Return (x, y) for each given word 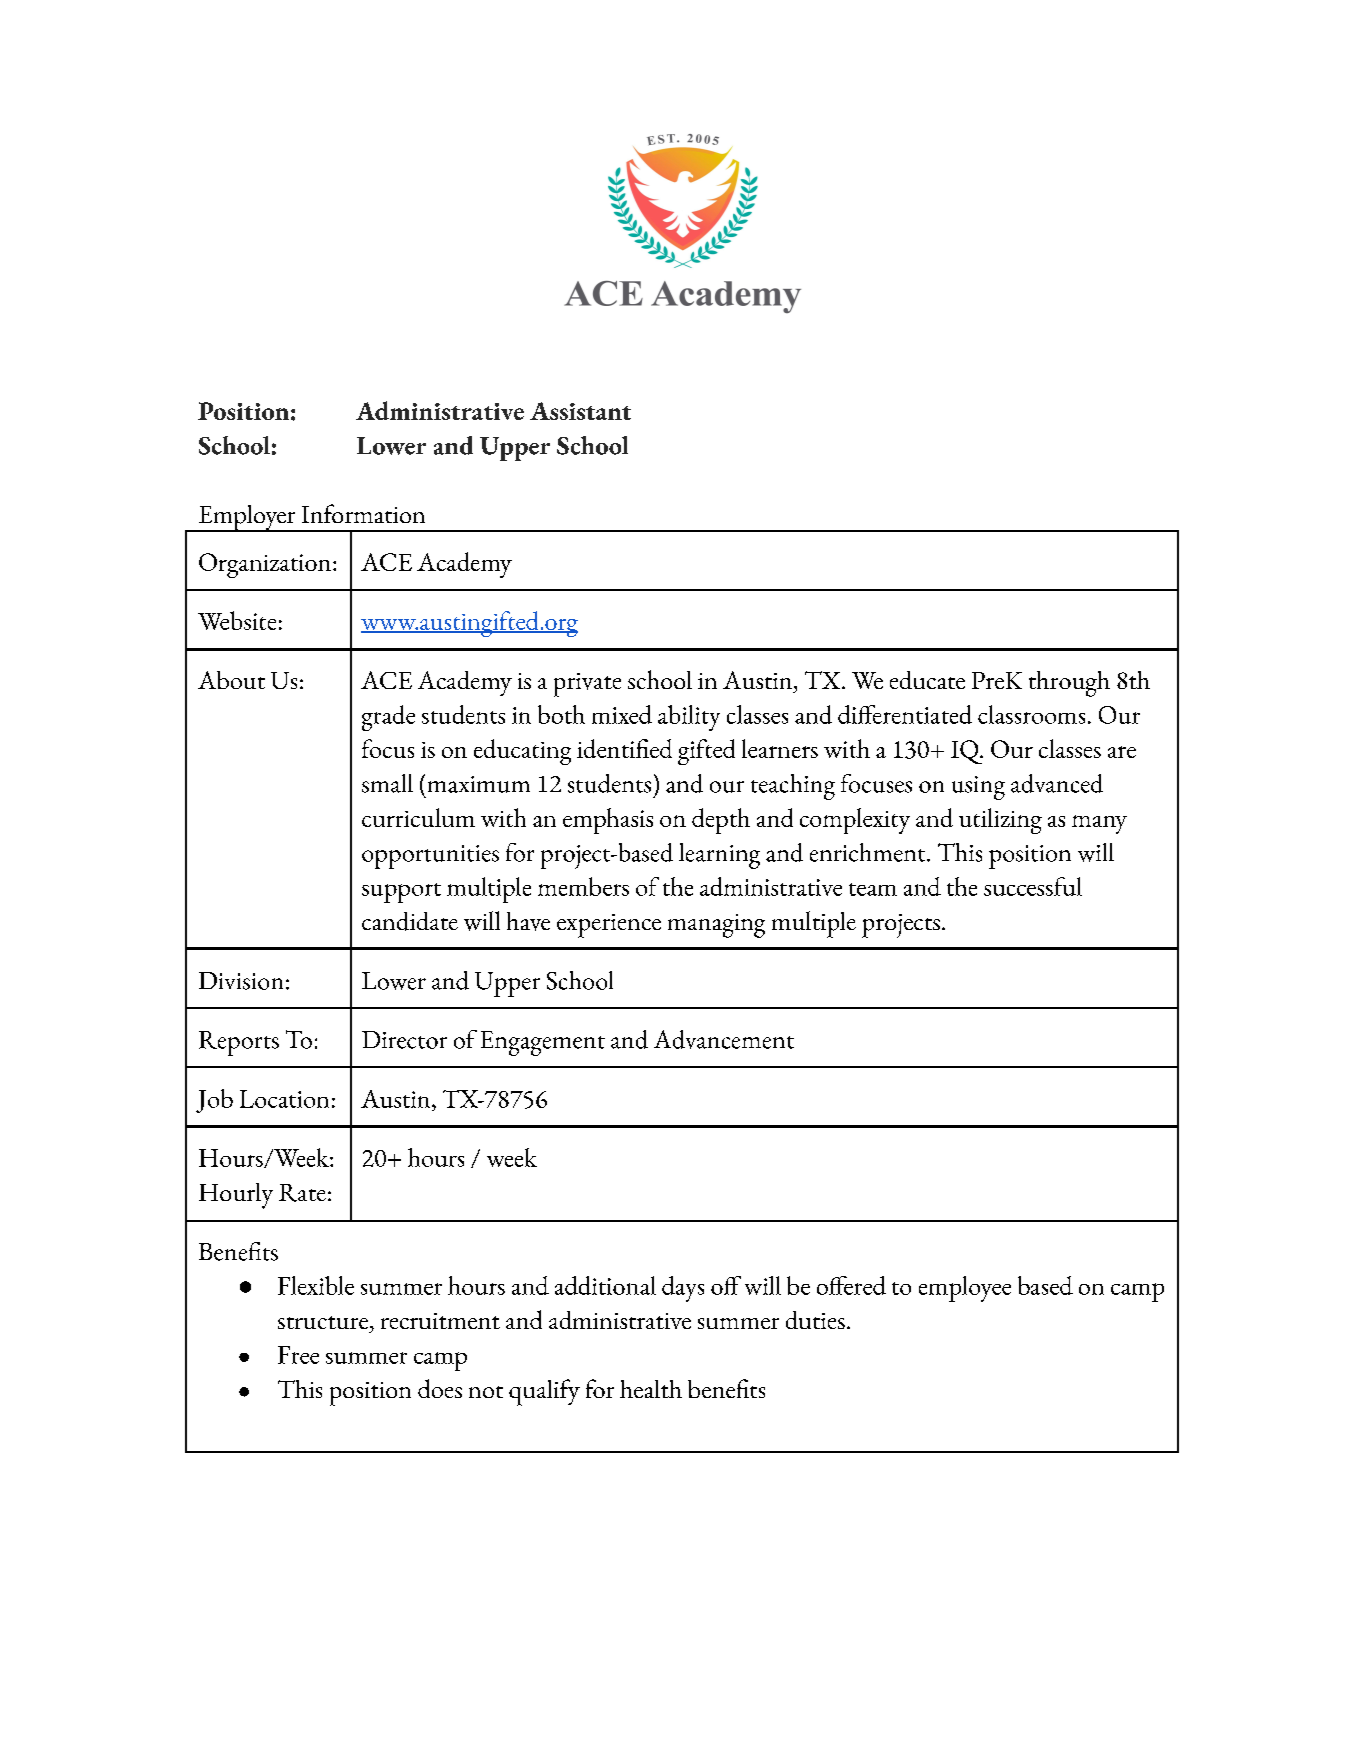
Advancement (724, 1039)
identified (624, 748)
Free (298, 1355)
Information (363, 513)
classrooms (1031, 714)
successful (1033, 886)
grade (388, 718)
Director (404, 1040)
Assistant (580, 411)
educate (927, 680)
